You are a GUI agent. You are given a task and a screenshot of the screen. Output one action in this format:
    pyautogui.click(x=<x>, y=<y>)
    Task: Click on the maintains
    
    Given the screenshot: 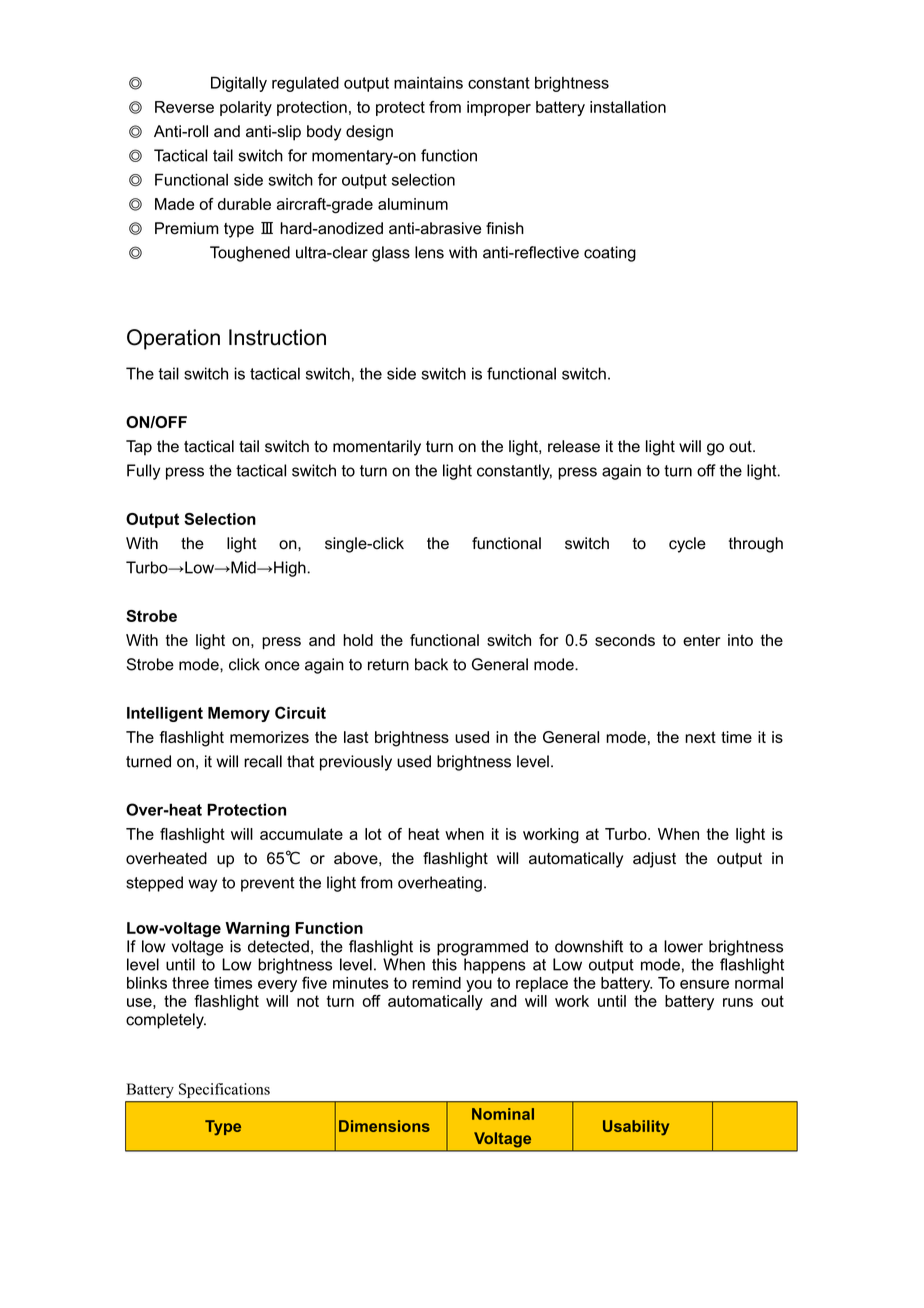 What is the action you would take?
    pyautogui.click(x=428, y=82)
